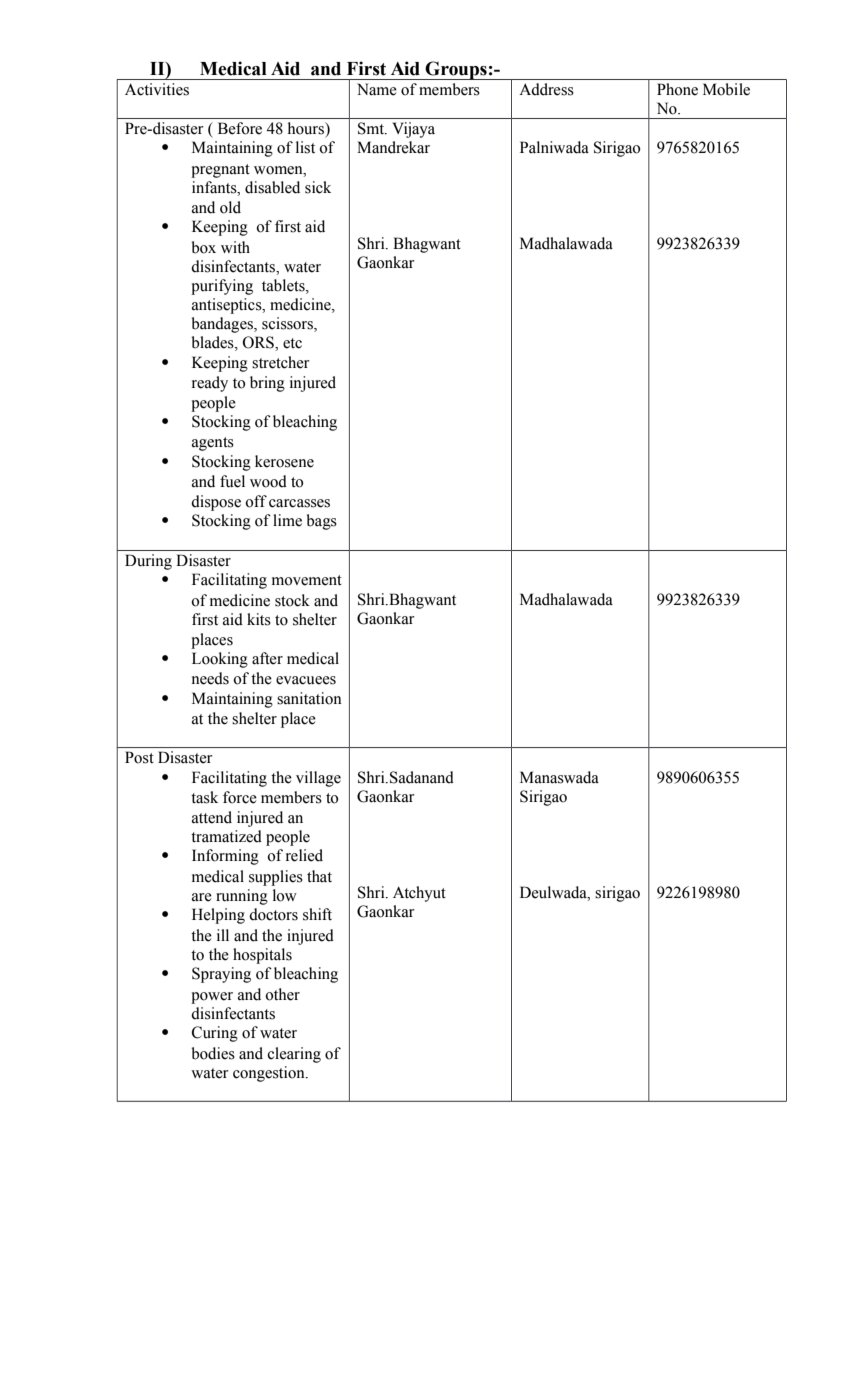 The height and width of the page is (1400, 849). What do you see at coordinates (213, 1053) in the page?
I see `bodies` at bounding box center [213, 1053].
